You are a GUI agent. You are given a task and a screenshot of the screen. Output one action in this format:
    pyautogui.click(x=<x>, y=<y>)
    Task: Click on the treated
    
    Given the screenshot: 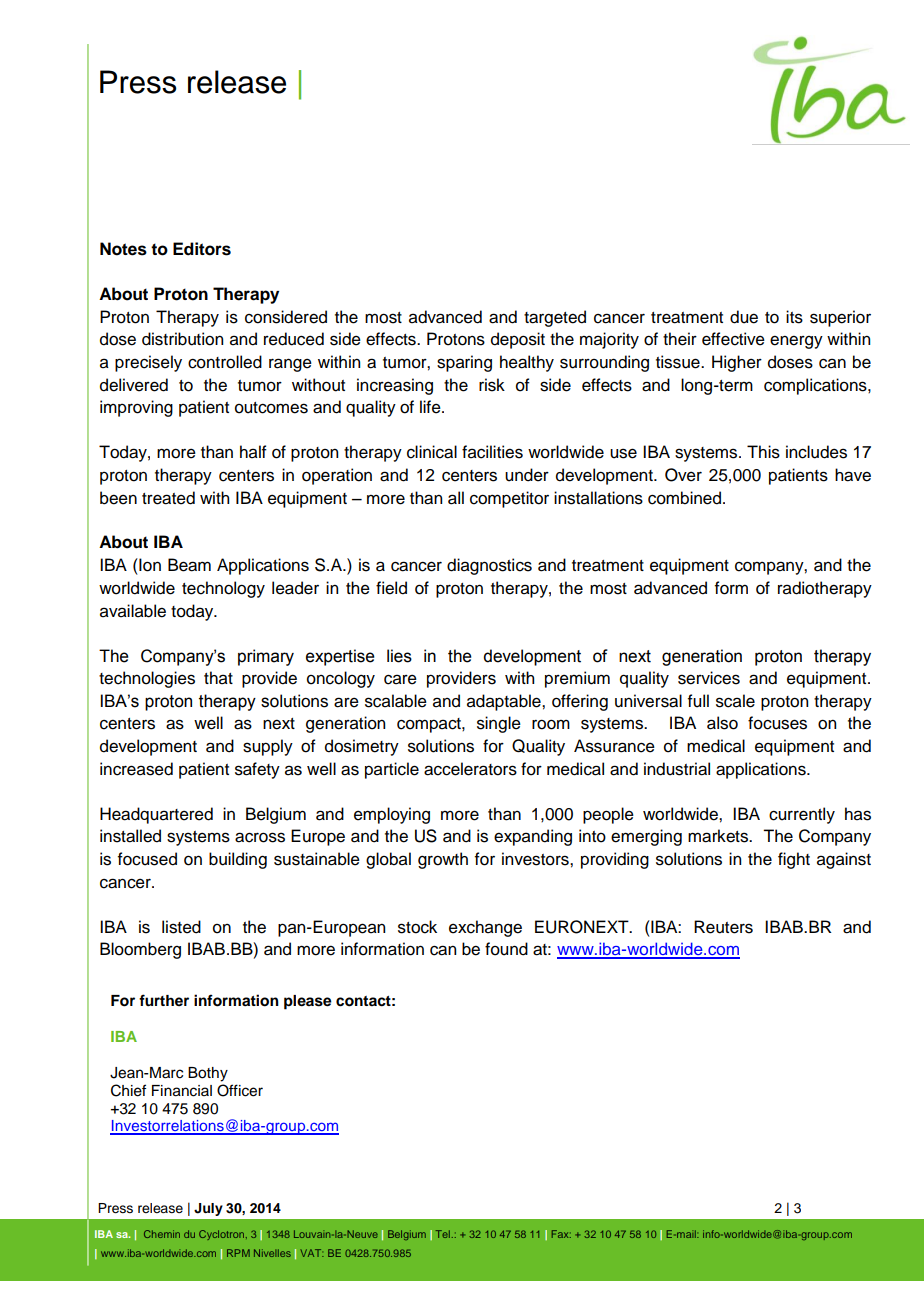 What is the action you would take?
    pyautogui.click(x=168, y=498)
